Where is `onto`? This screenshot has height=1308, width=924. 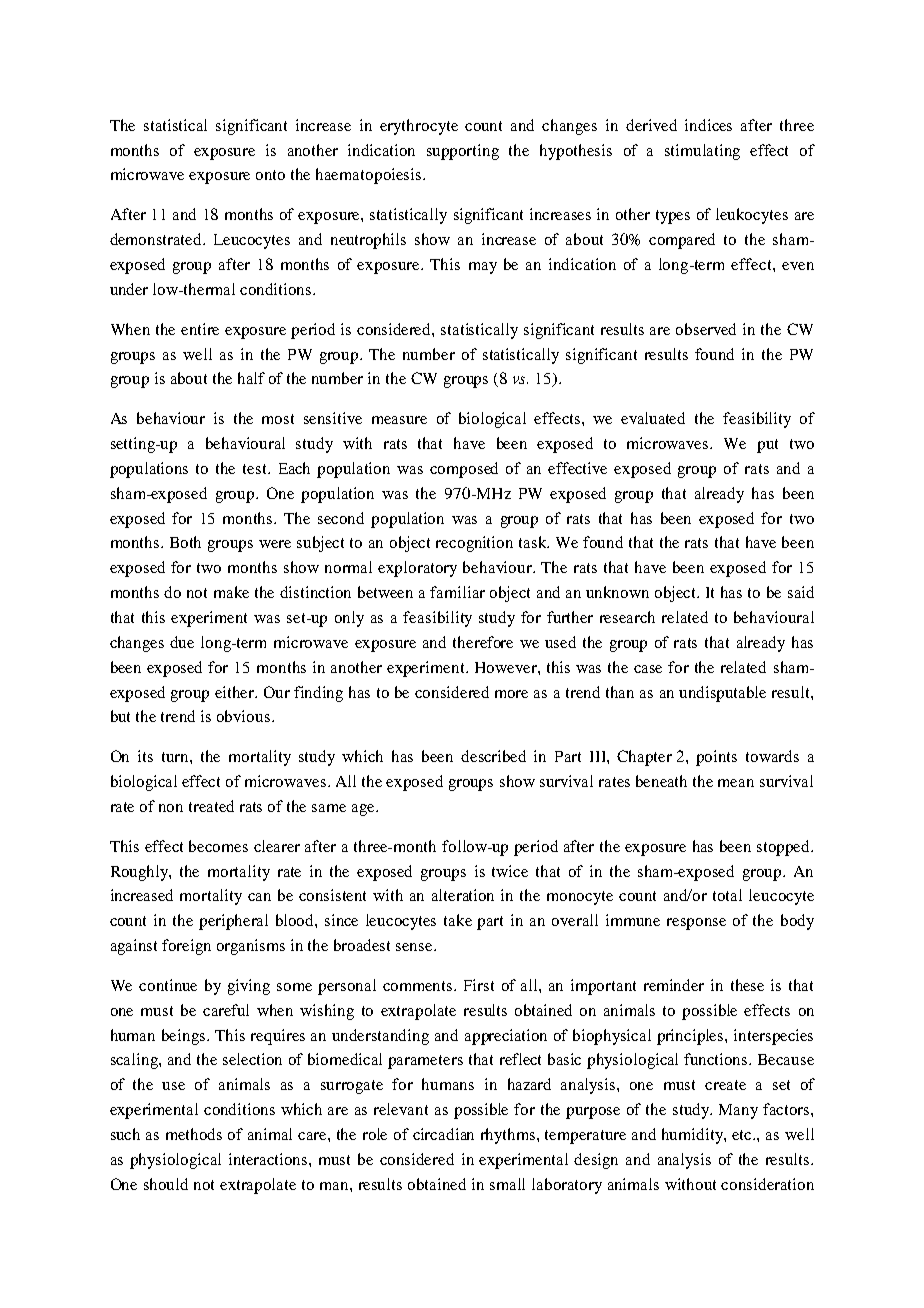 onto is located at coordinates (270, 175).
